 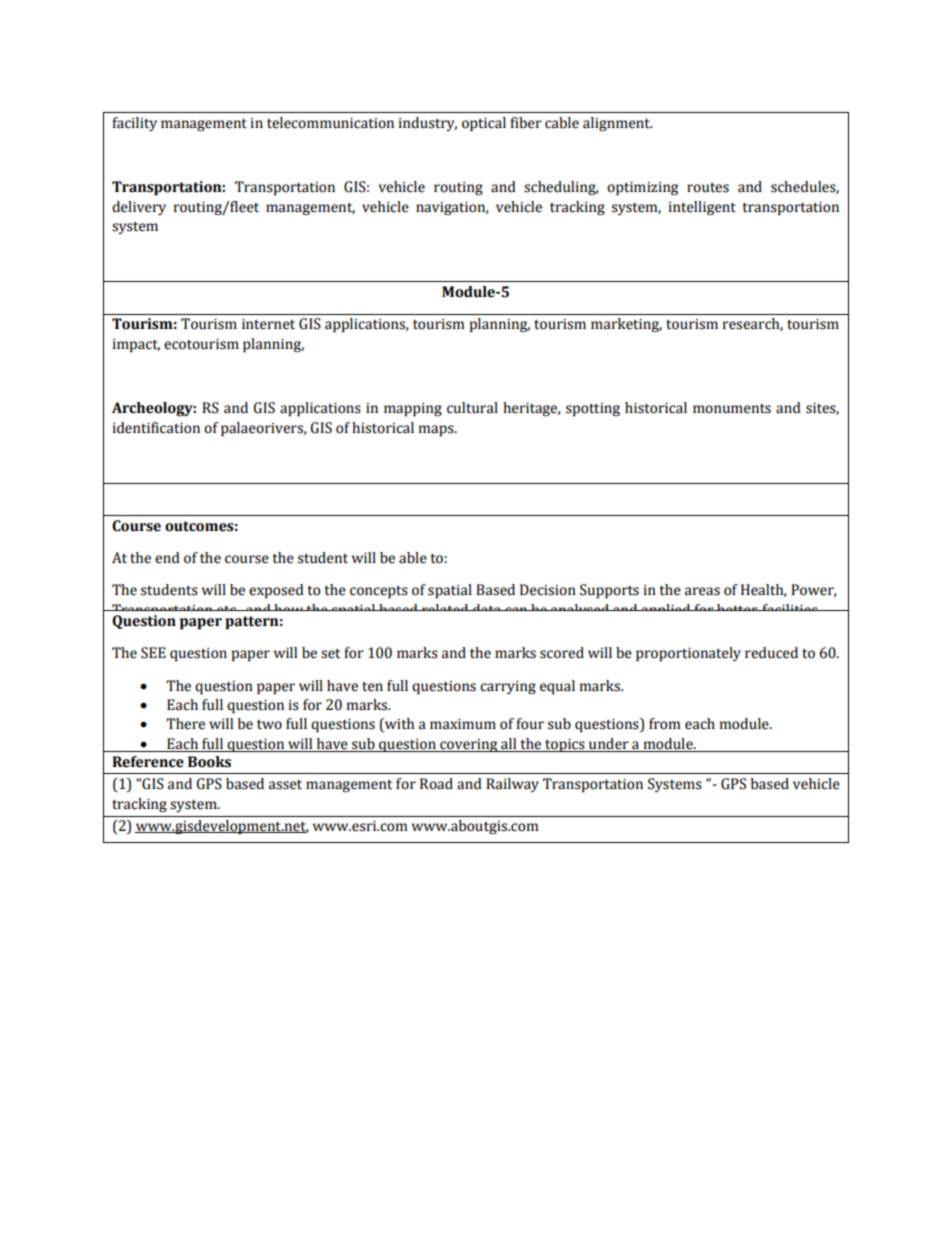 I want to click on Books, so click(x=209, y=762).
